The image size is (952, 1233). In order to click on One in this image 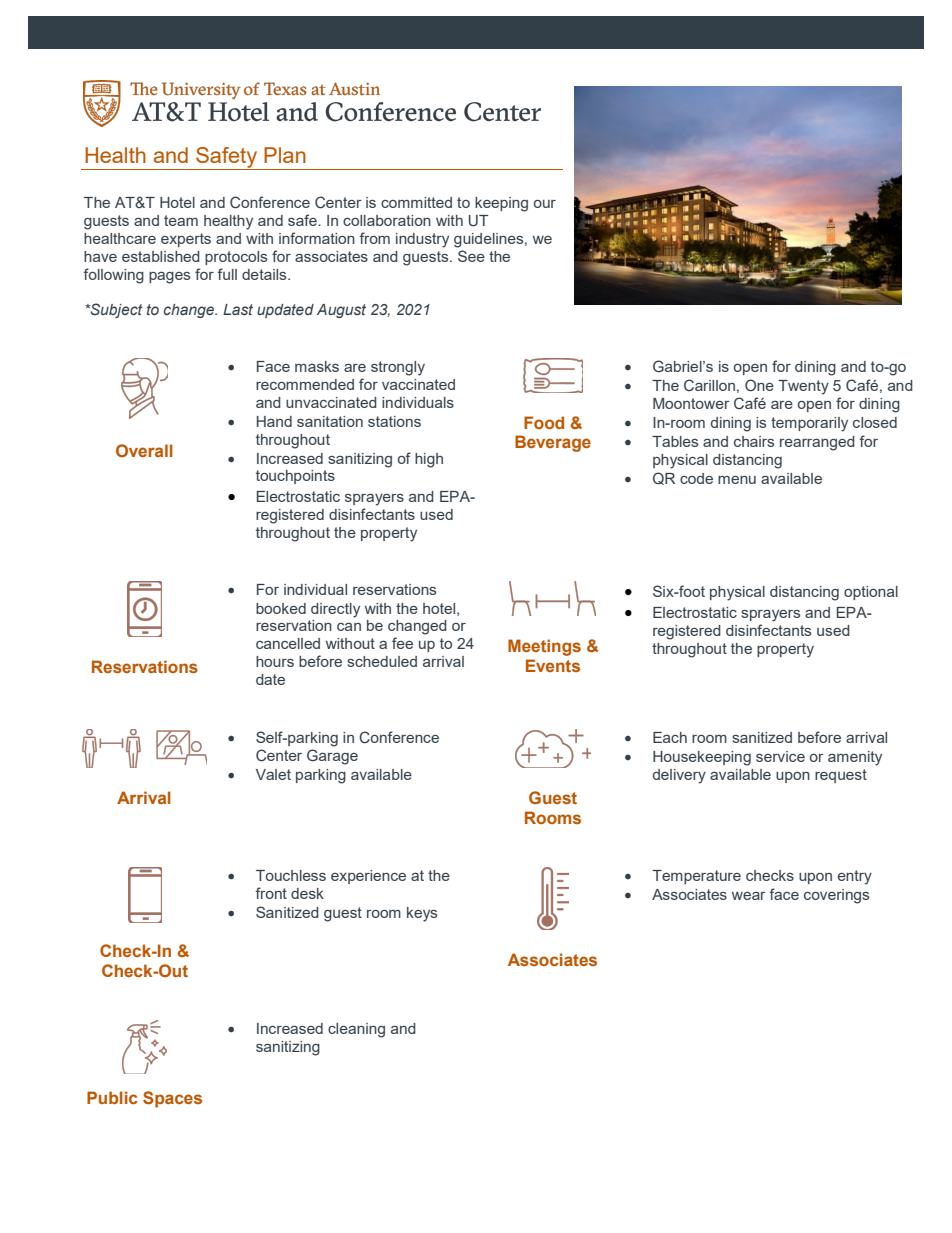, I will do `click(759, 385)`.
